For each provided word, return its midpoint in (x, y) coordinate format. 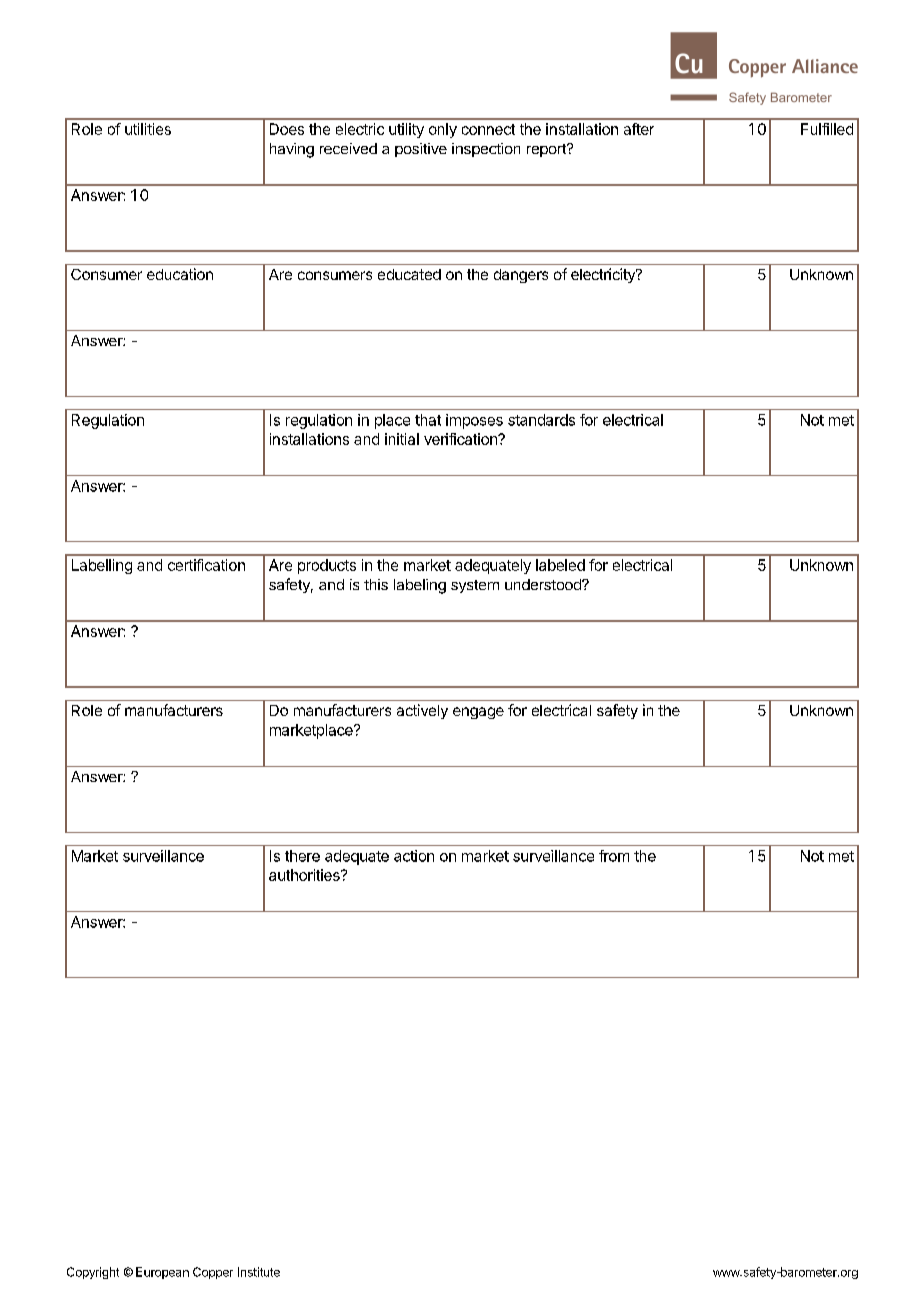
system (475, 586)
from (614, 856)
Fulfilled (827, 129)
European (162, 1273)
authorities (305, 875)
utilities (148, 129)
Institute (259, 1272)
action (414, 856)
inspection (486, 150)
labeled (560, 565)
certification (206, 565)
